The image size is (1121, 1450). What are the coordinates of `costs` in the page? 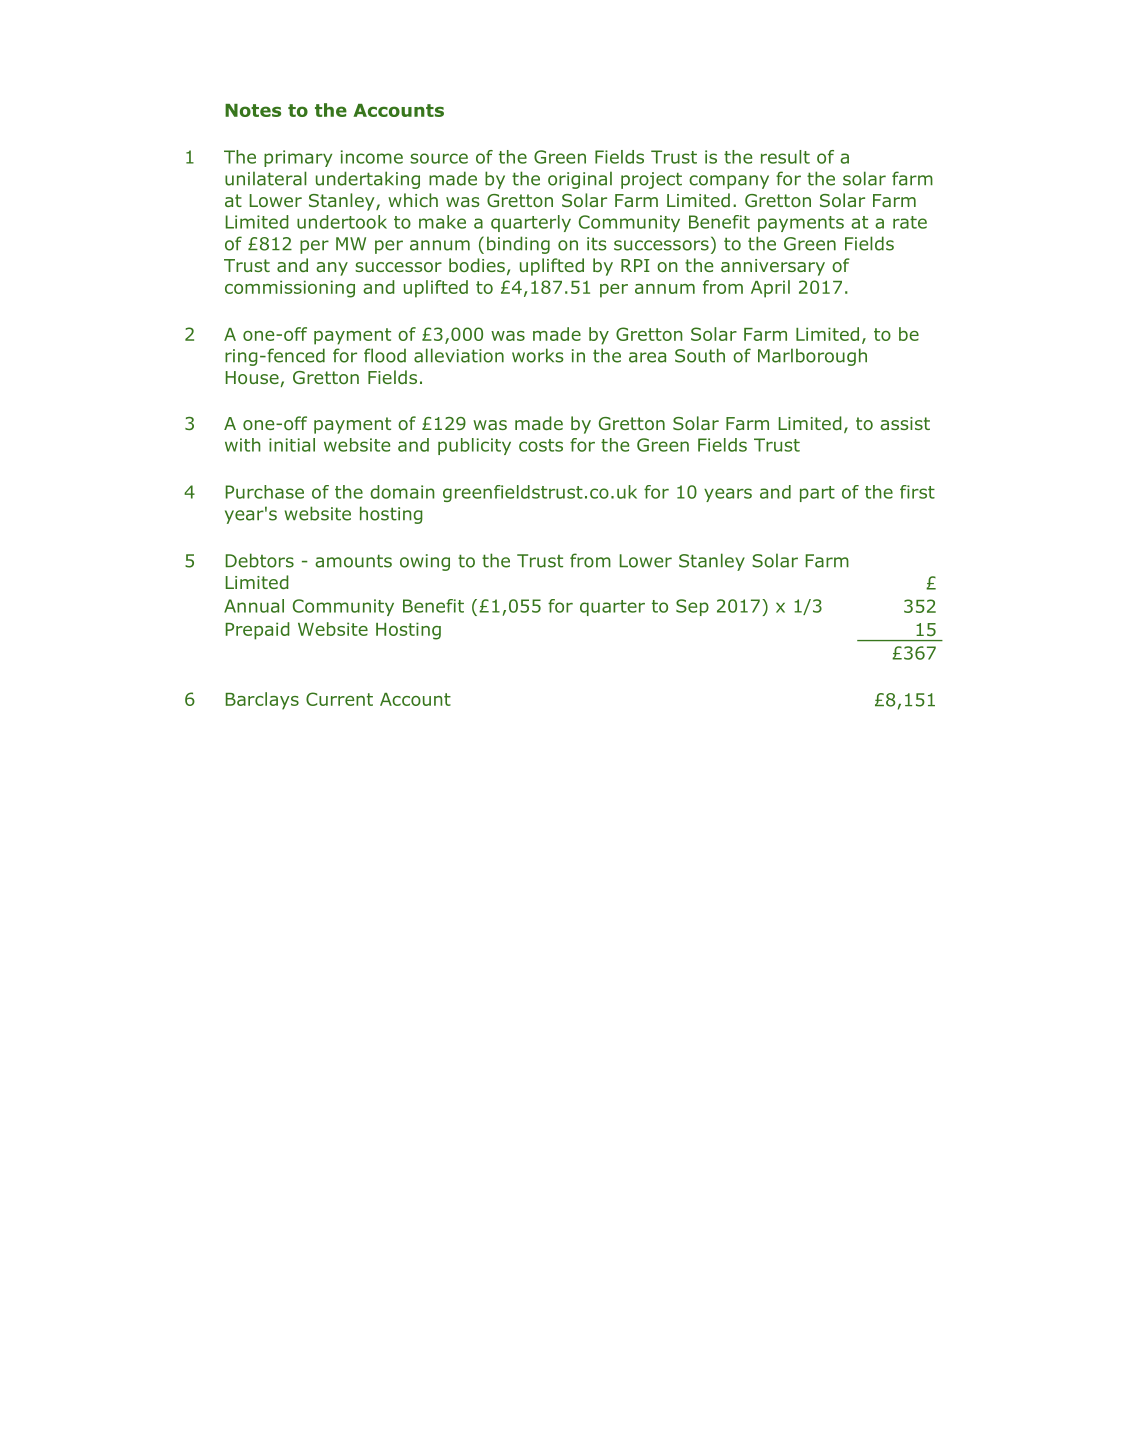 It's located at (541, 445).
